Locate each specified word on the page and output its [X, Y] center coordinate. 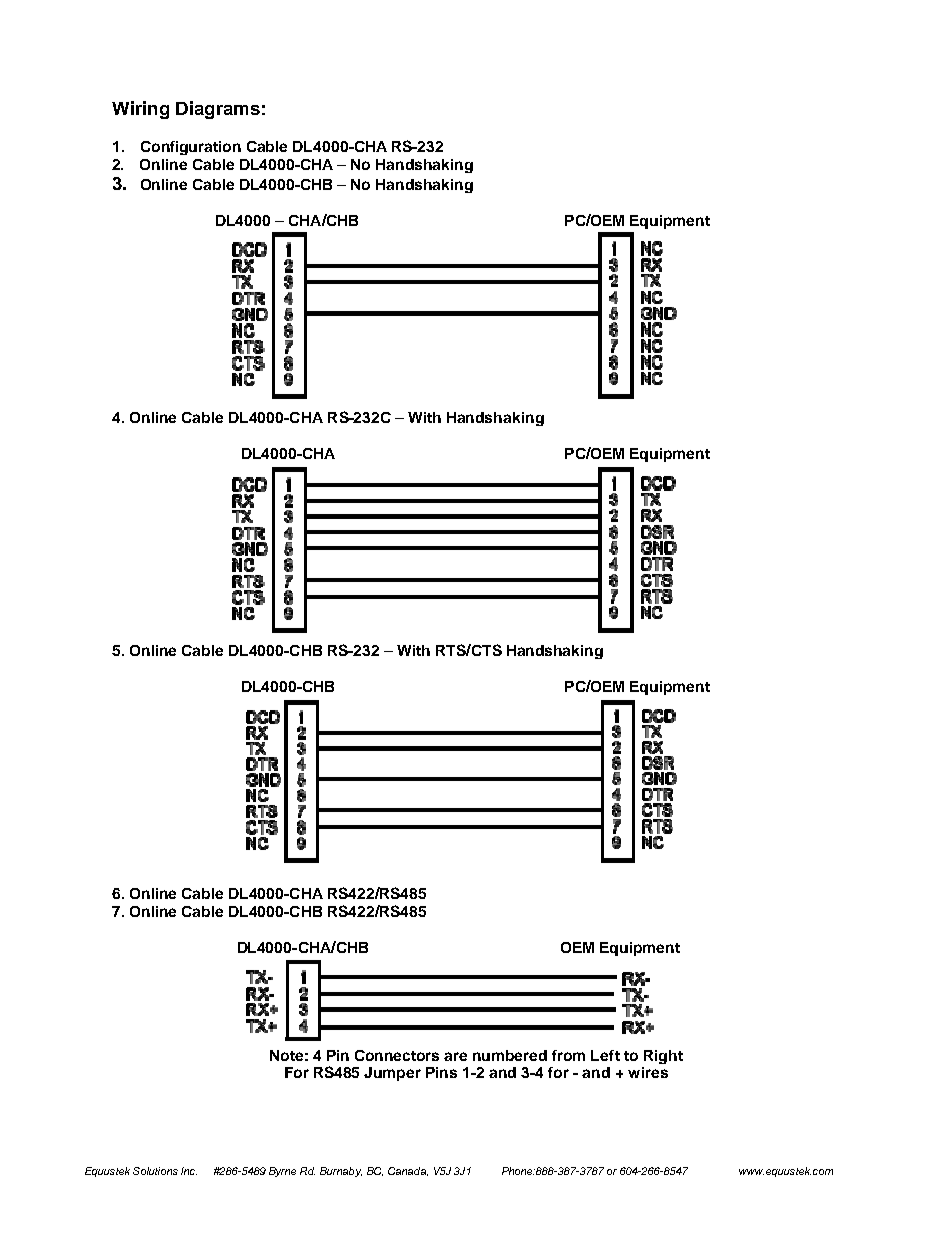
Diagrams [218, 110]
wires [648, 1072]
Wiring [140, 110]
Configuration [191, 148]
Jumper [392, 1074]
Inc [189, 1171]
